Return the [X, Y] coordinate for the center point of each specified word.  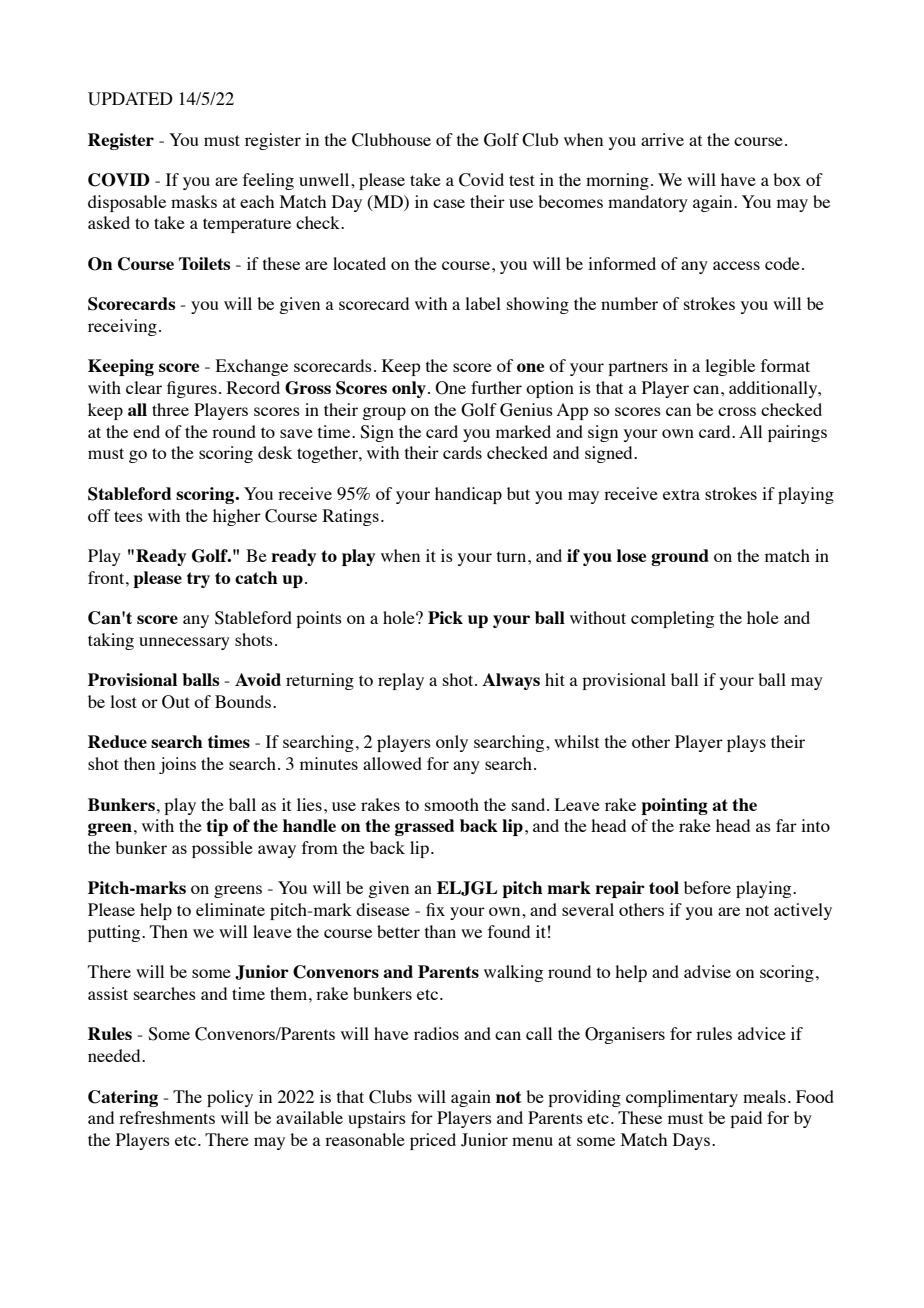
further [496, 387]
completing [672, 619]
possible [222, 849]
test [522, 180]
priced [433, 1141]
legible [730, 367]
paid [746, 1119]
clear [144, 387]
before [707, 887]
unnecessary [184, 643]
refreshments [167, 1117]
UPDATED [130, 99]
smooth [452, 804]
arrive [662, 139]
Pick [445, 617]
